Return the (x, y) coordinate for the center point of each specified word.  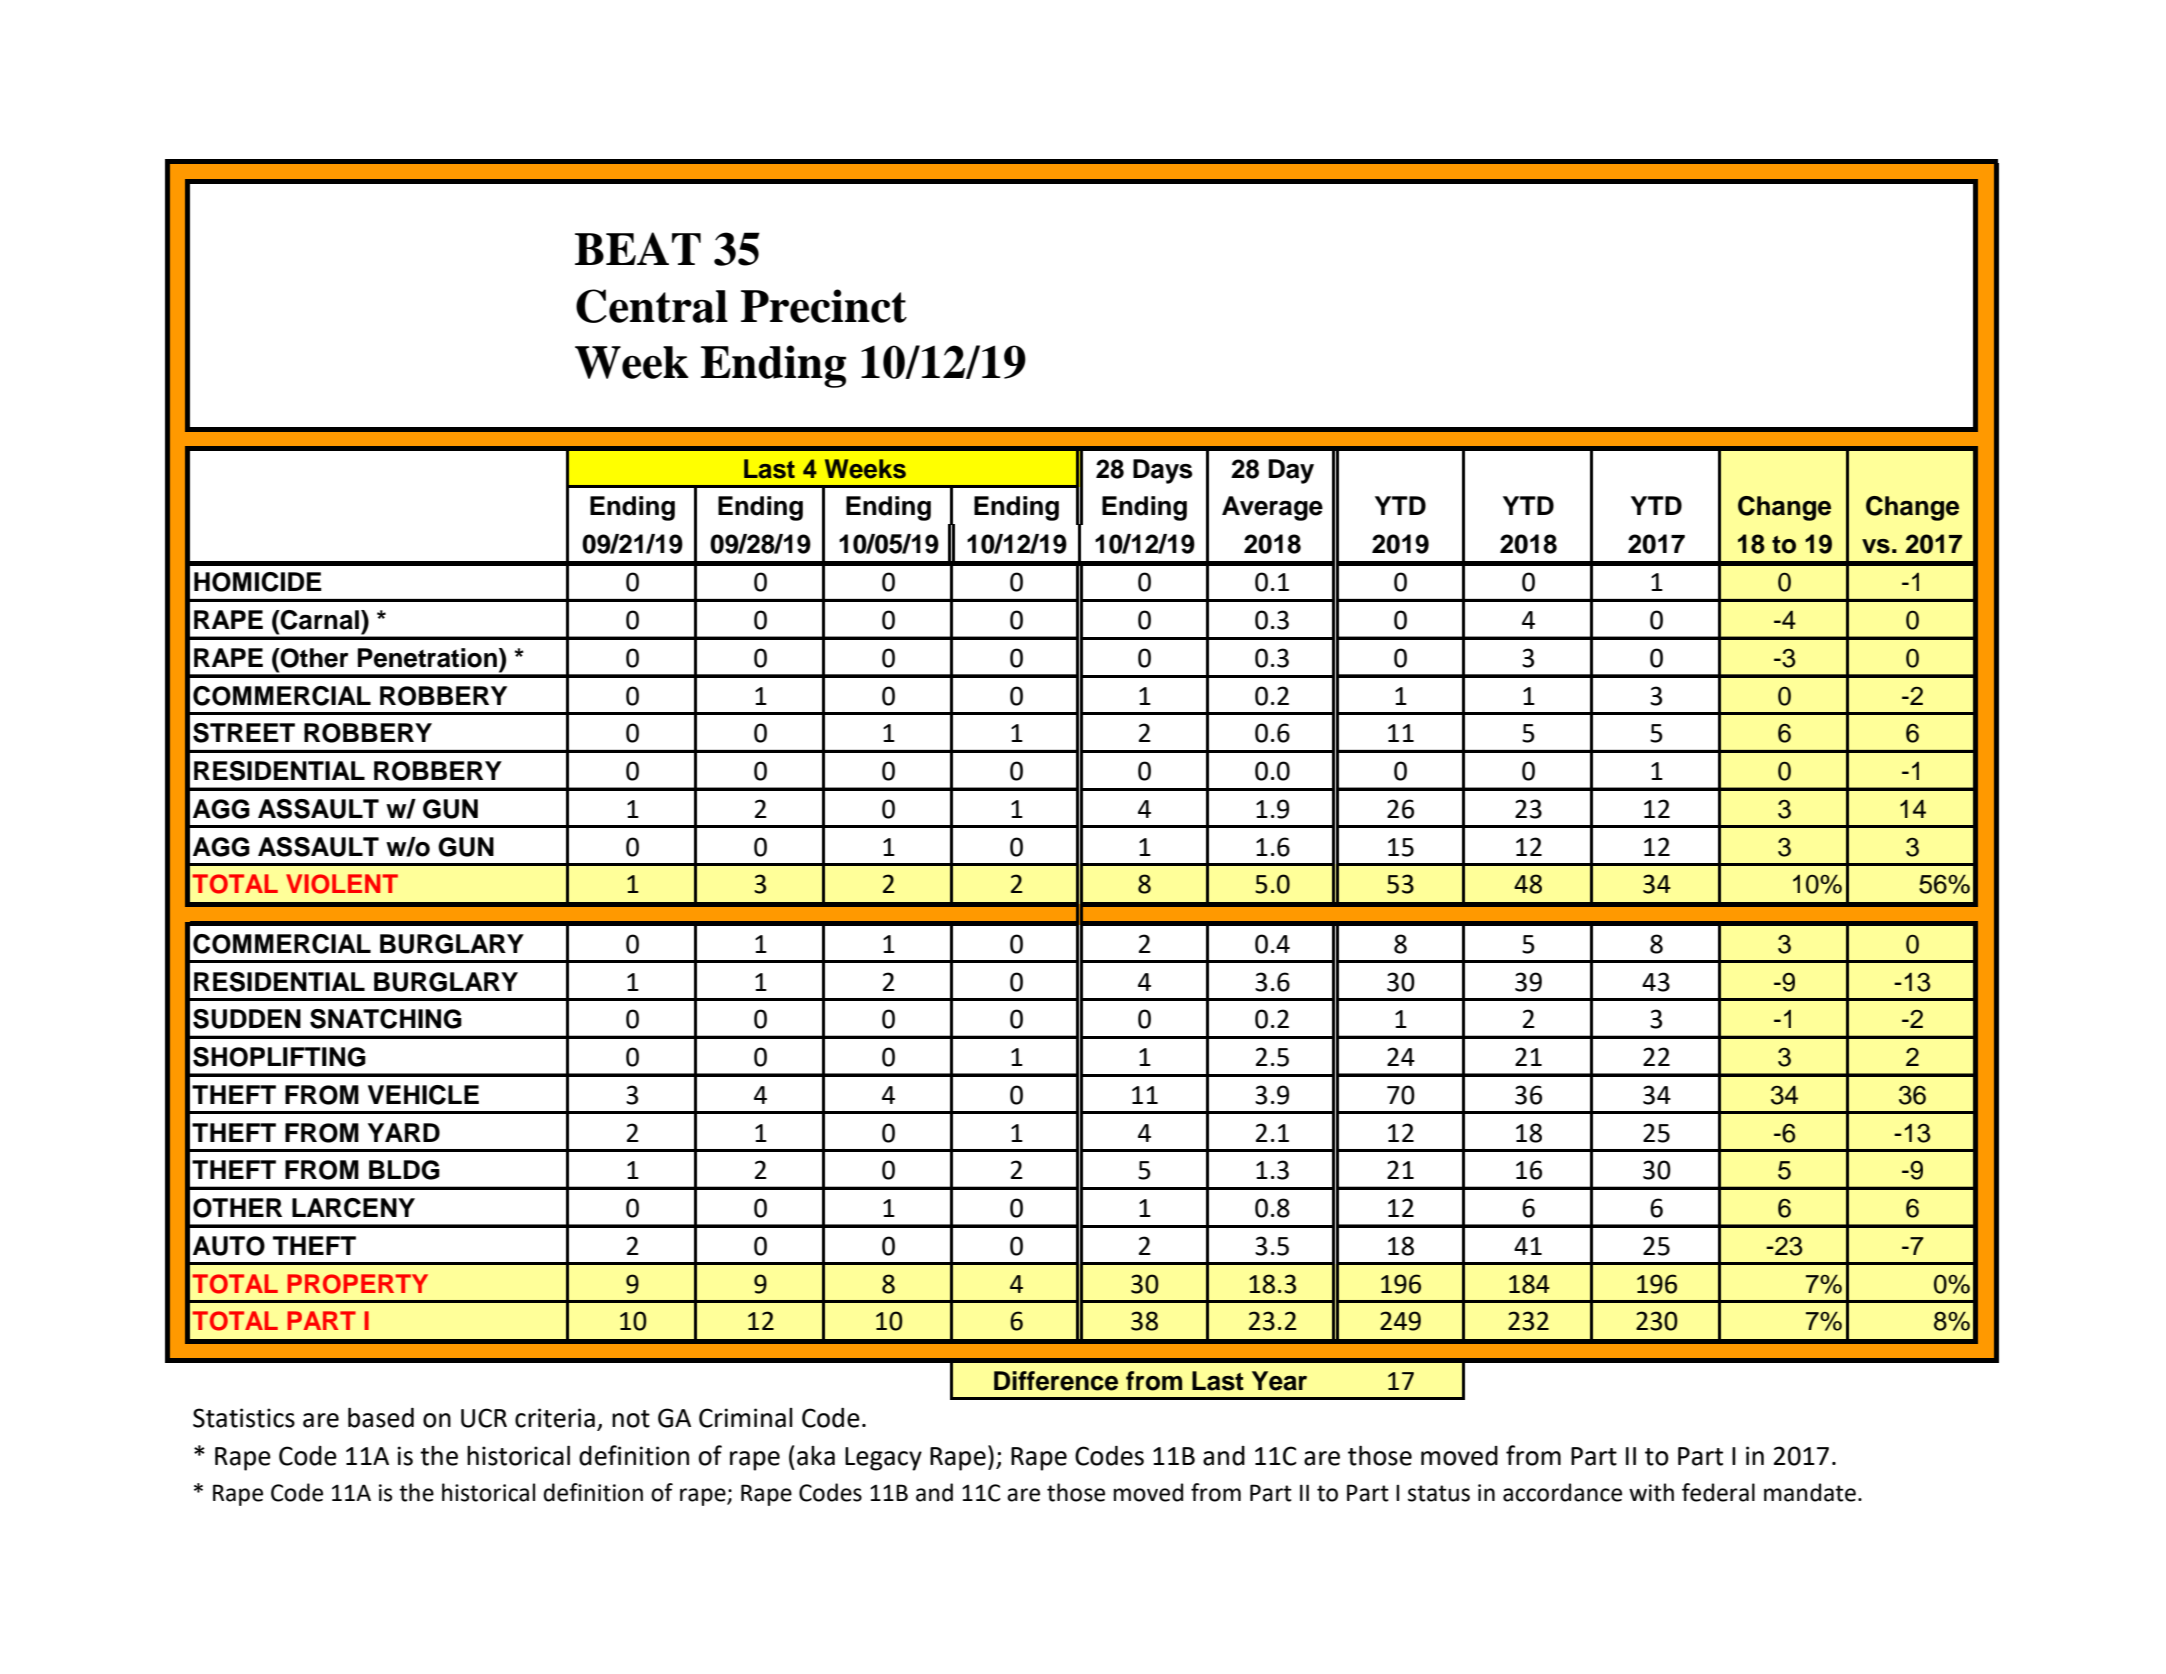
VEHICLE (423, 1095)
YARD (404, 1132)
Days (1163, 471)
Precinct (824, 306)
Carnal (319, 620)
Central (652, 306)
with (1651, 1492)
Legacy (883, 1459)
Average (1272, 508)
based (381, 1418)
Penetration (427, 658)
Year (1279, 1381)
